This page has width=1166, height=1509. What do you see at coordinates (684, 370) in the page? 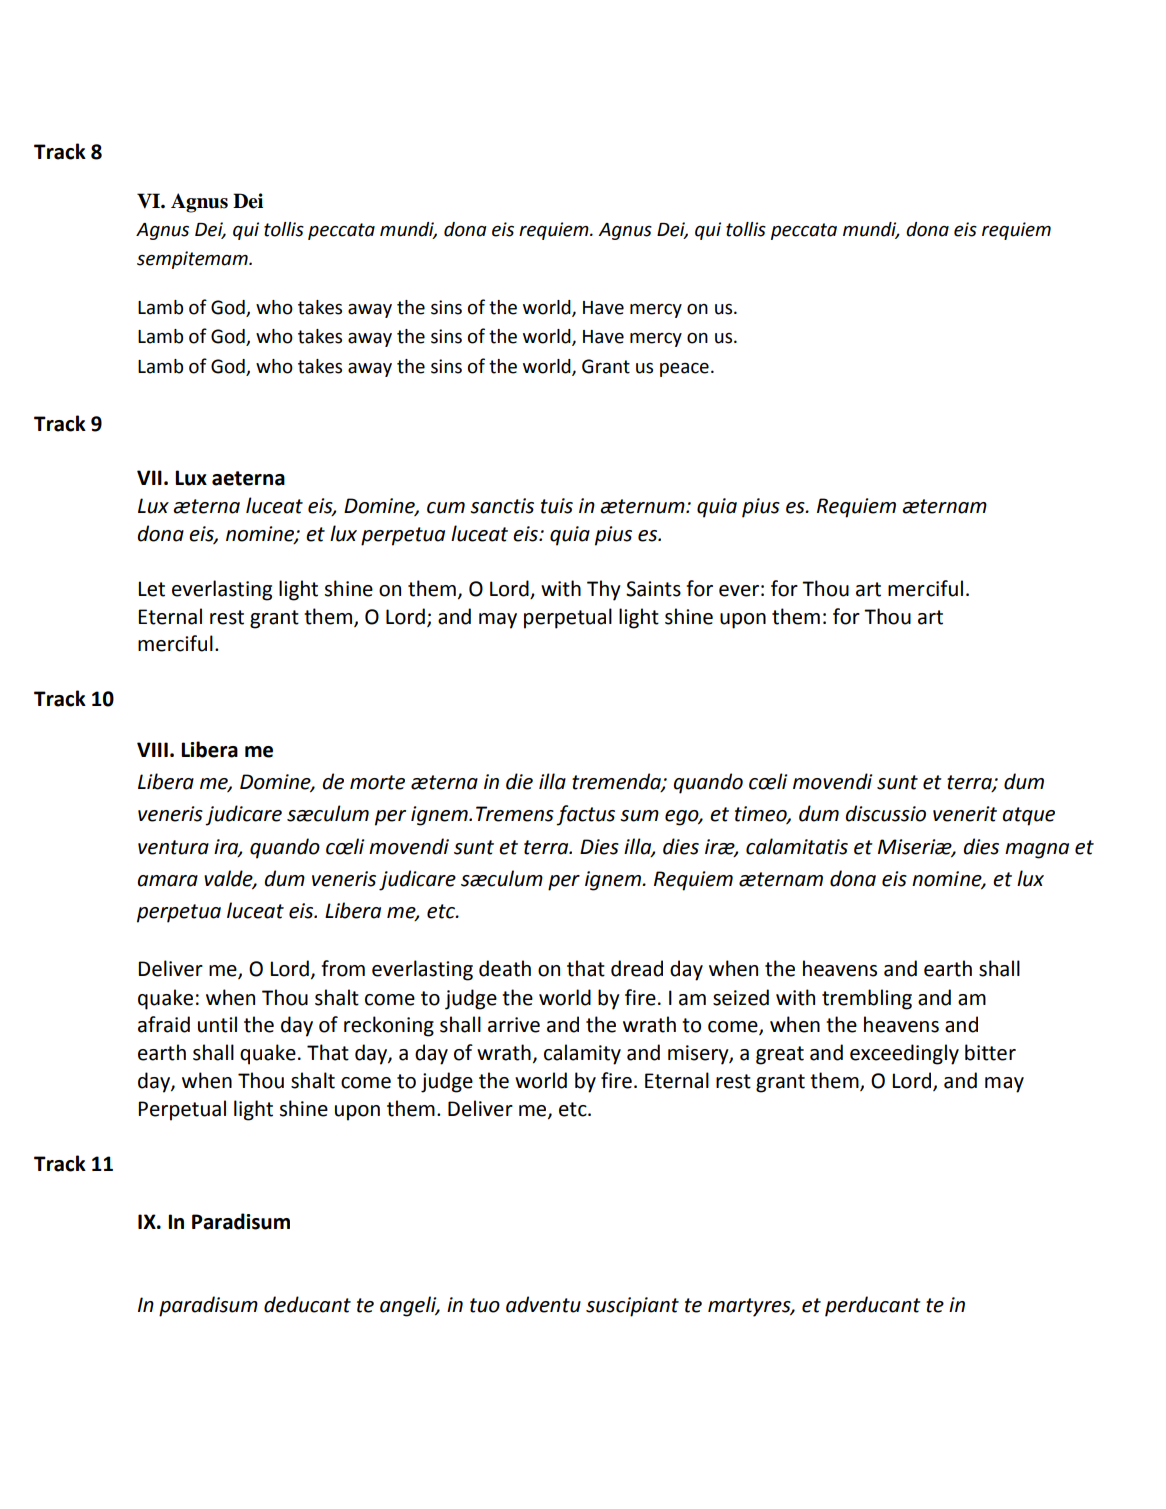
I see `peace` at bounding box center [684, 370].
